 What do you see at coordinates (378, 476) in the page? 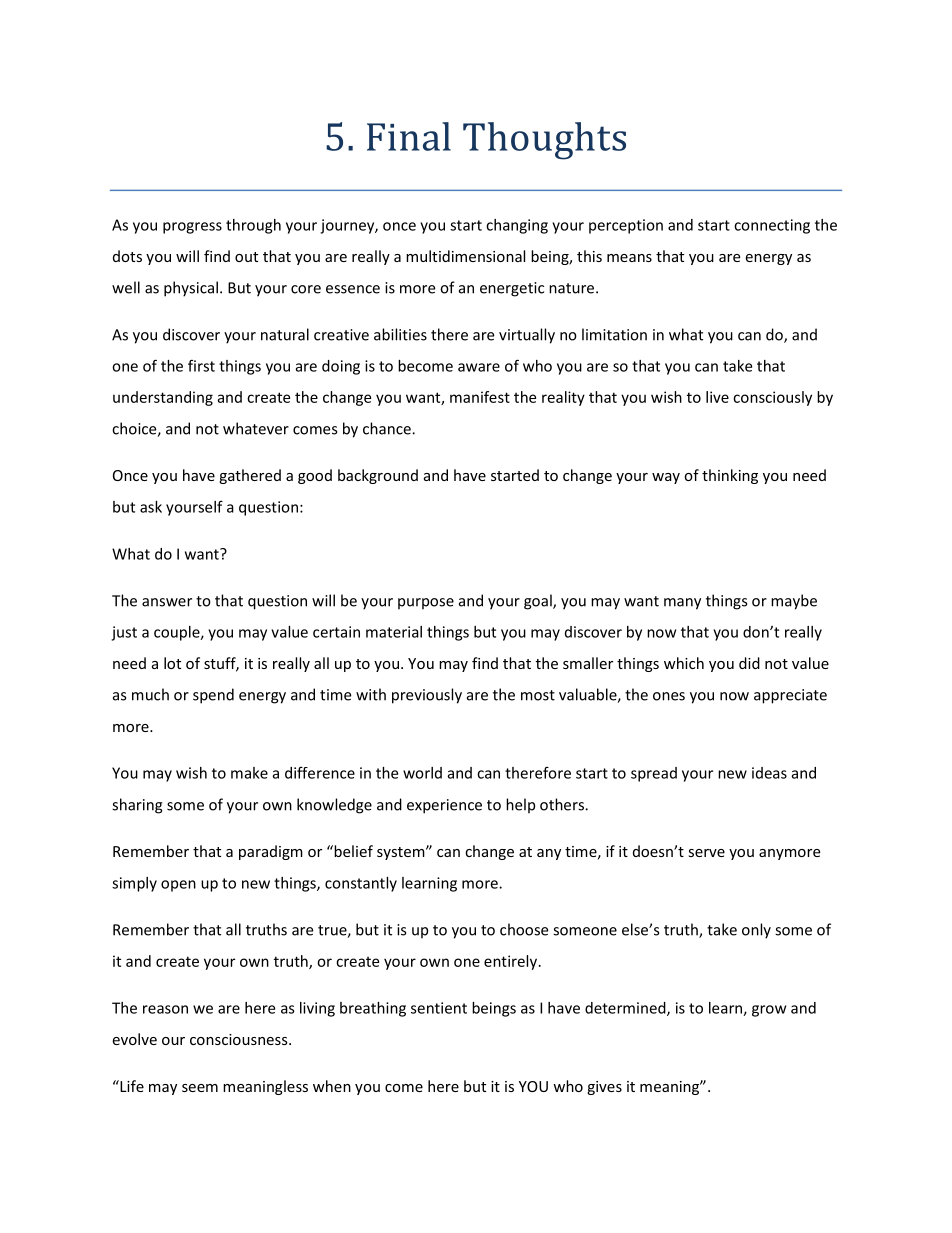
I see `background` at bounding box center [378, 476].
